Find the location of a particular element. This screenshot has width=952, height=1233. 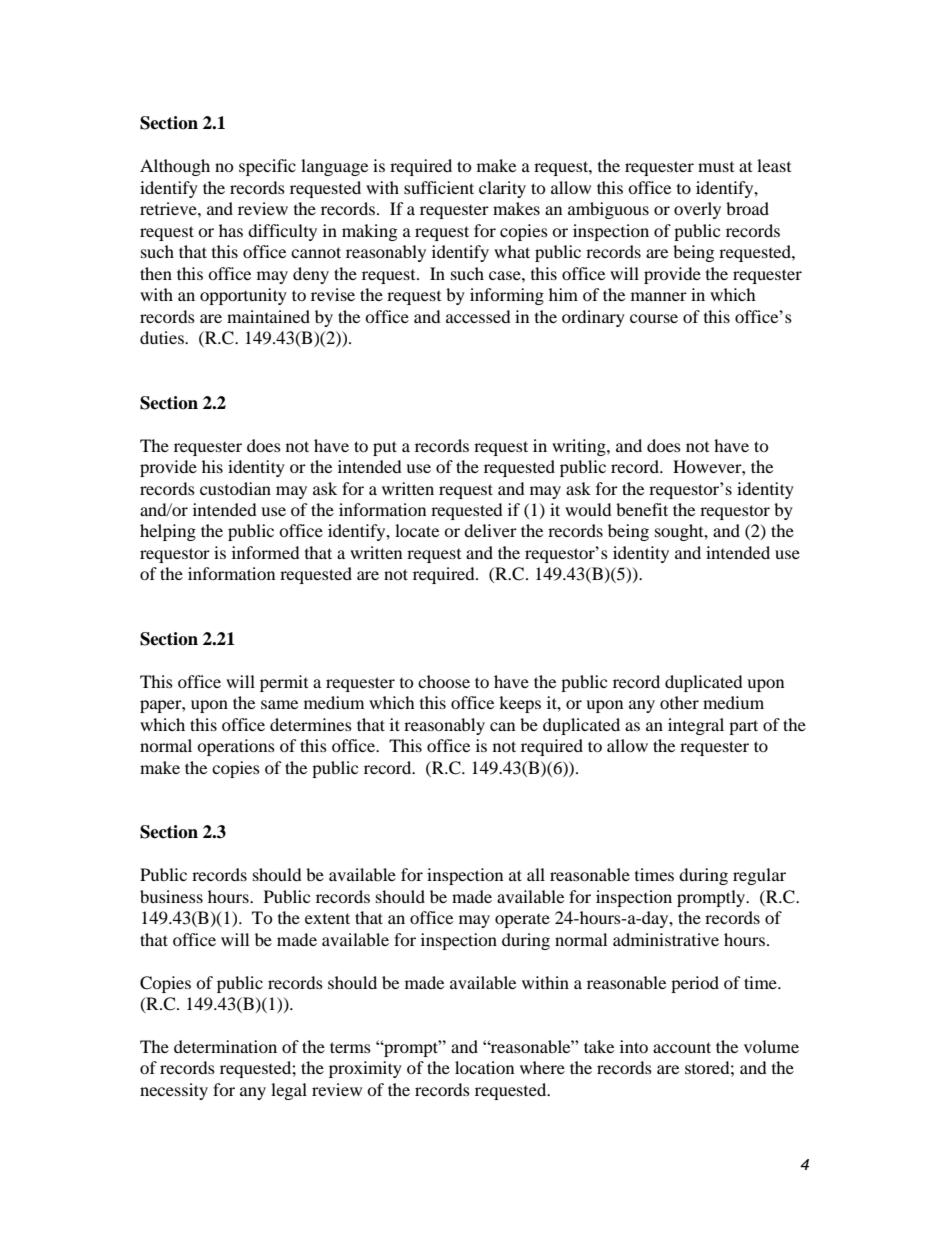

business is located at coordinates (171, 896).
